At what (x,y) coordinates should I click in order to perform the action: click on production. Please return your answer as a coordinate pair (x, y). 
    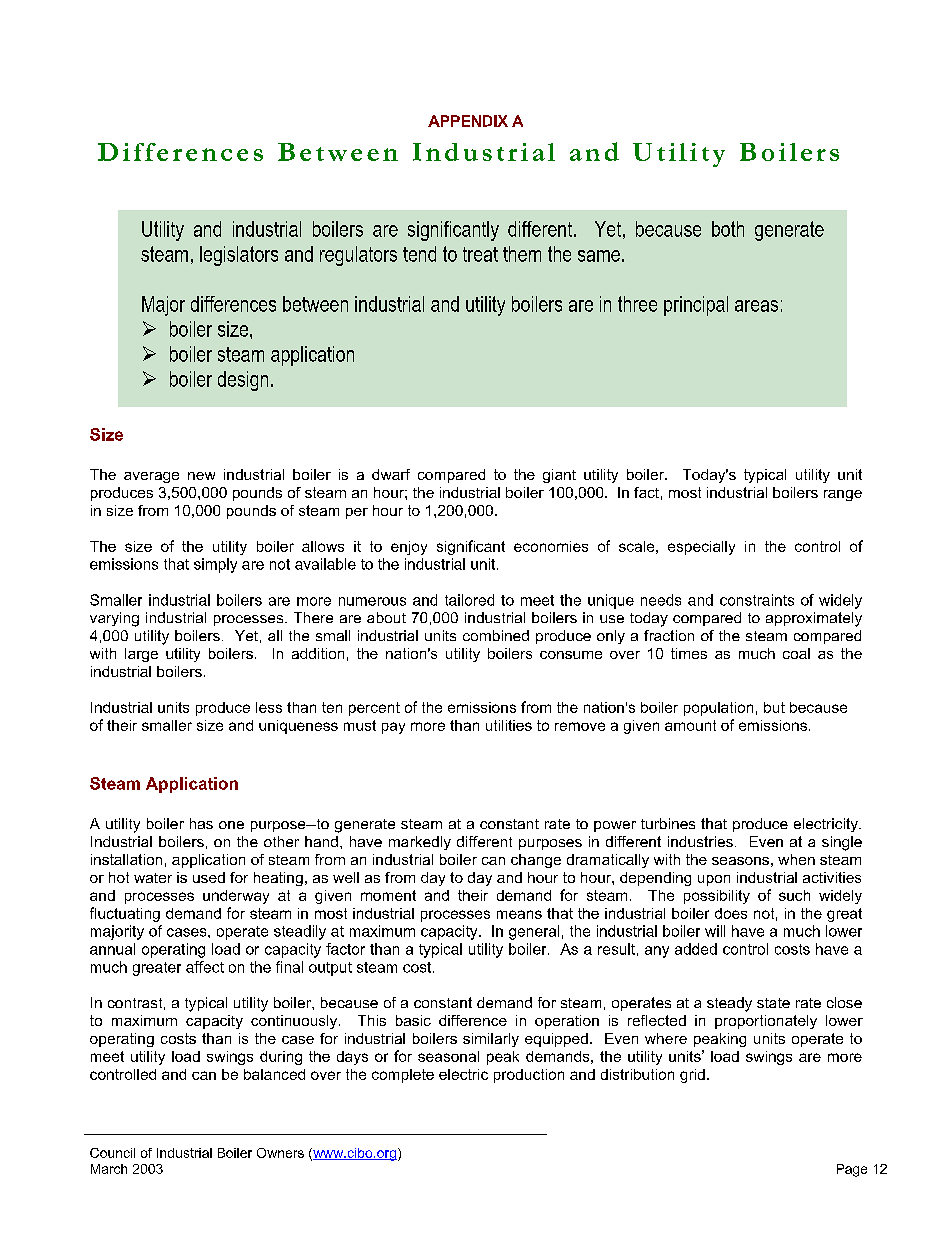
    Looking at the image, I should click on (529, 1076).
